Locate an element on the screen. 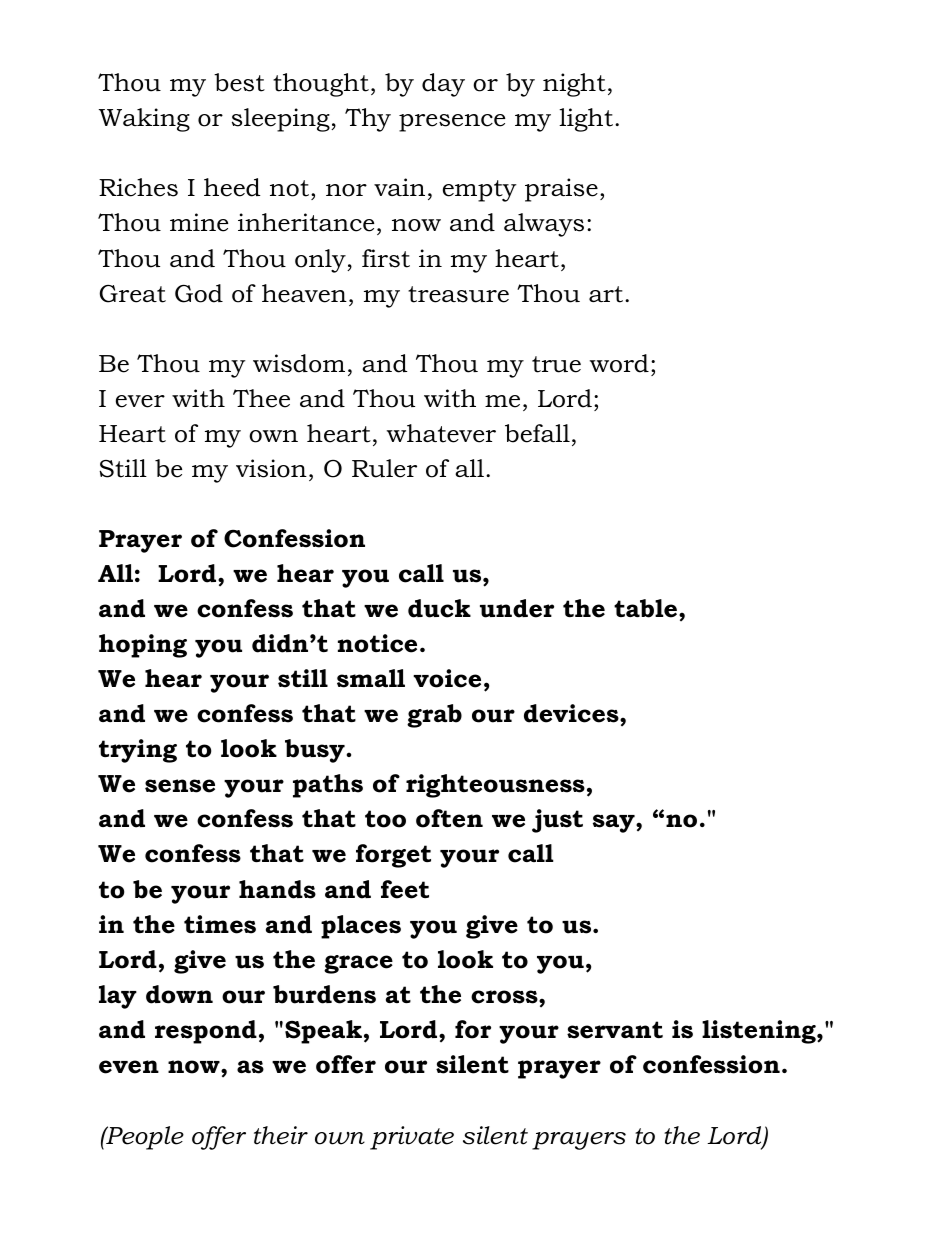 This screenshot has width=952, height=1233. even is located at coordinates (129, 1067).
